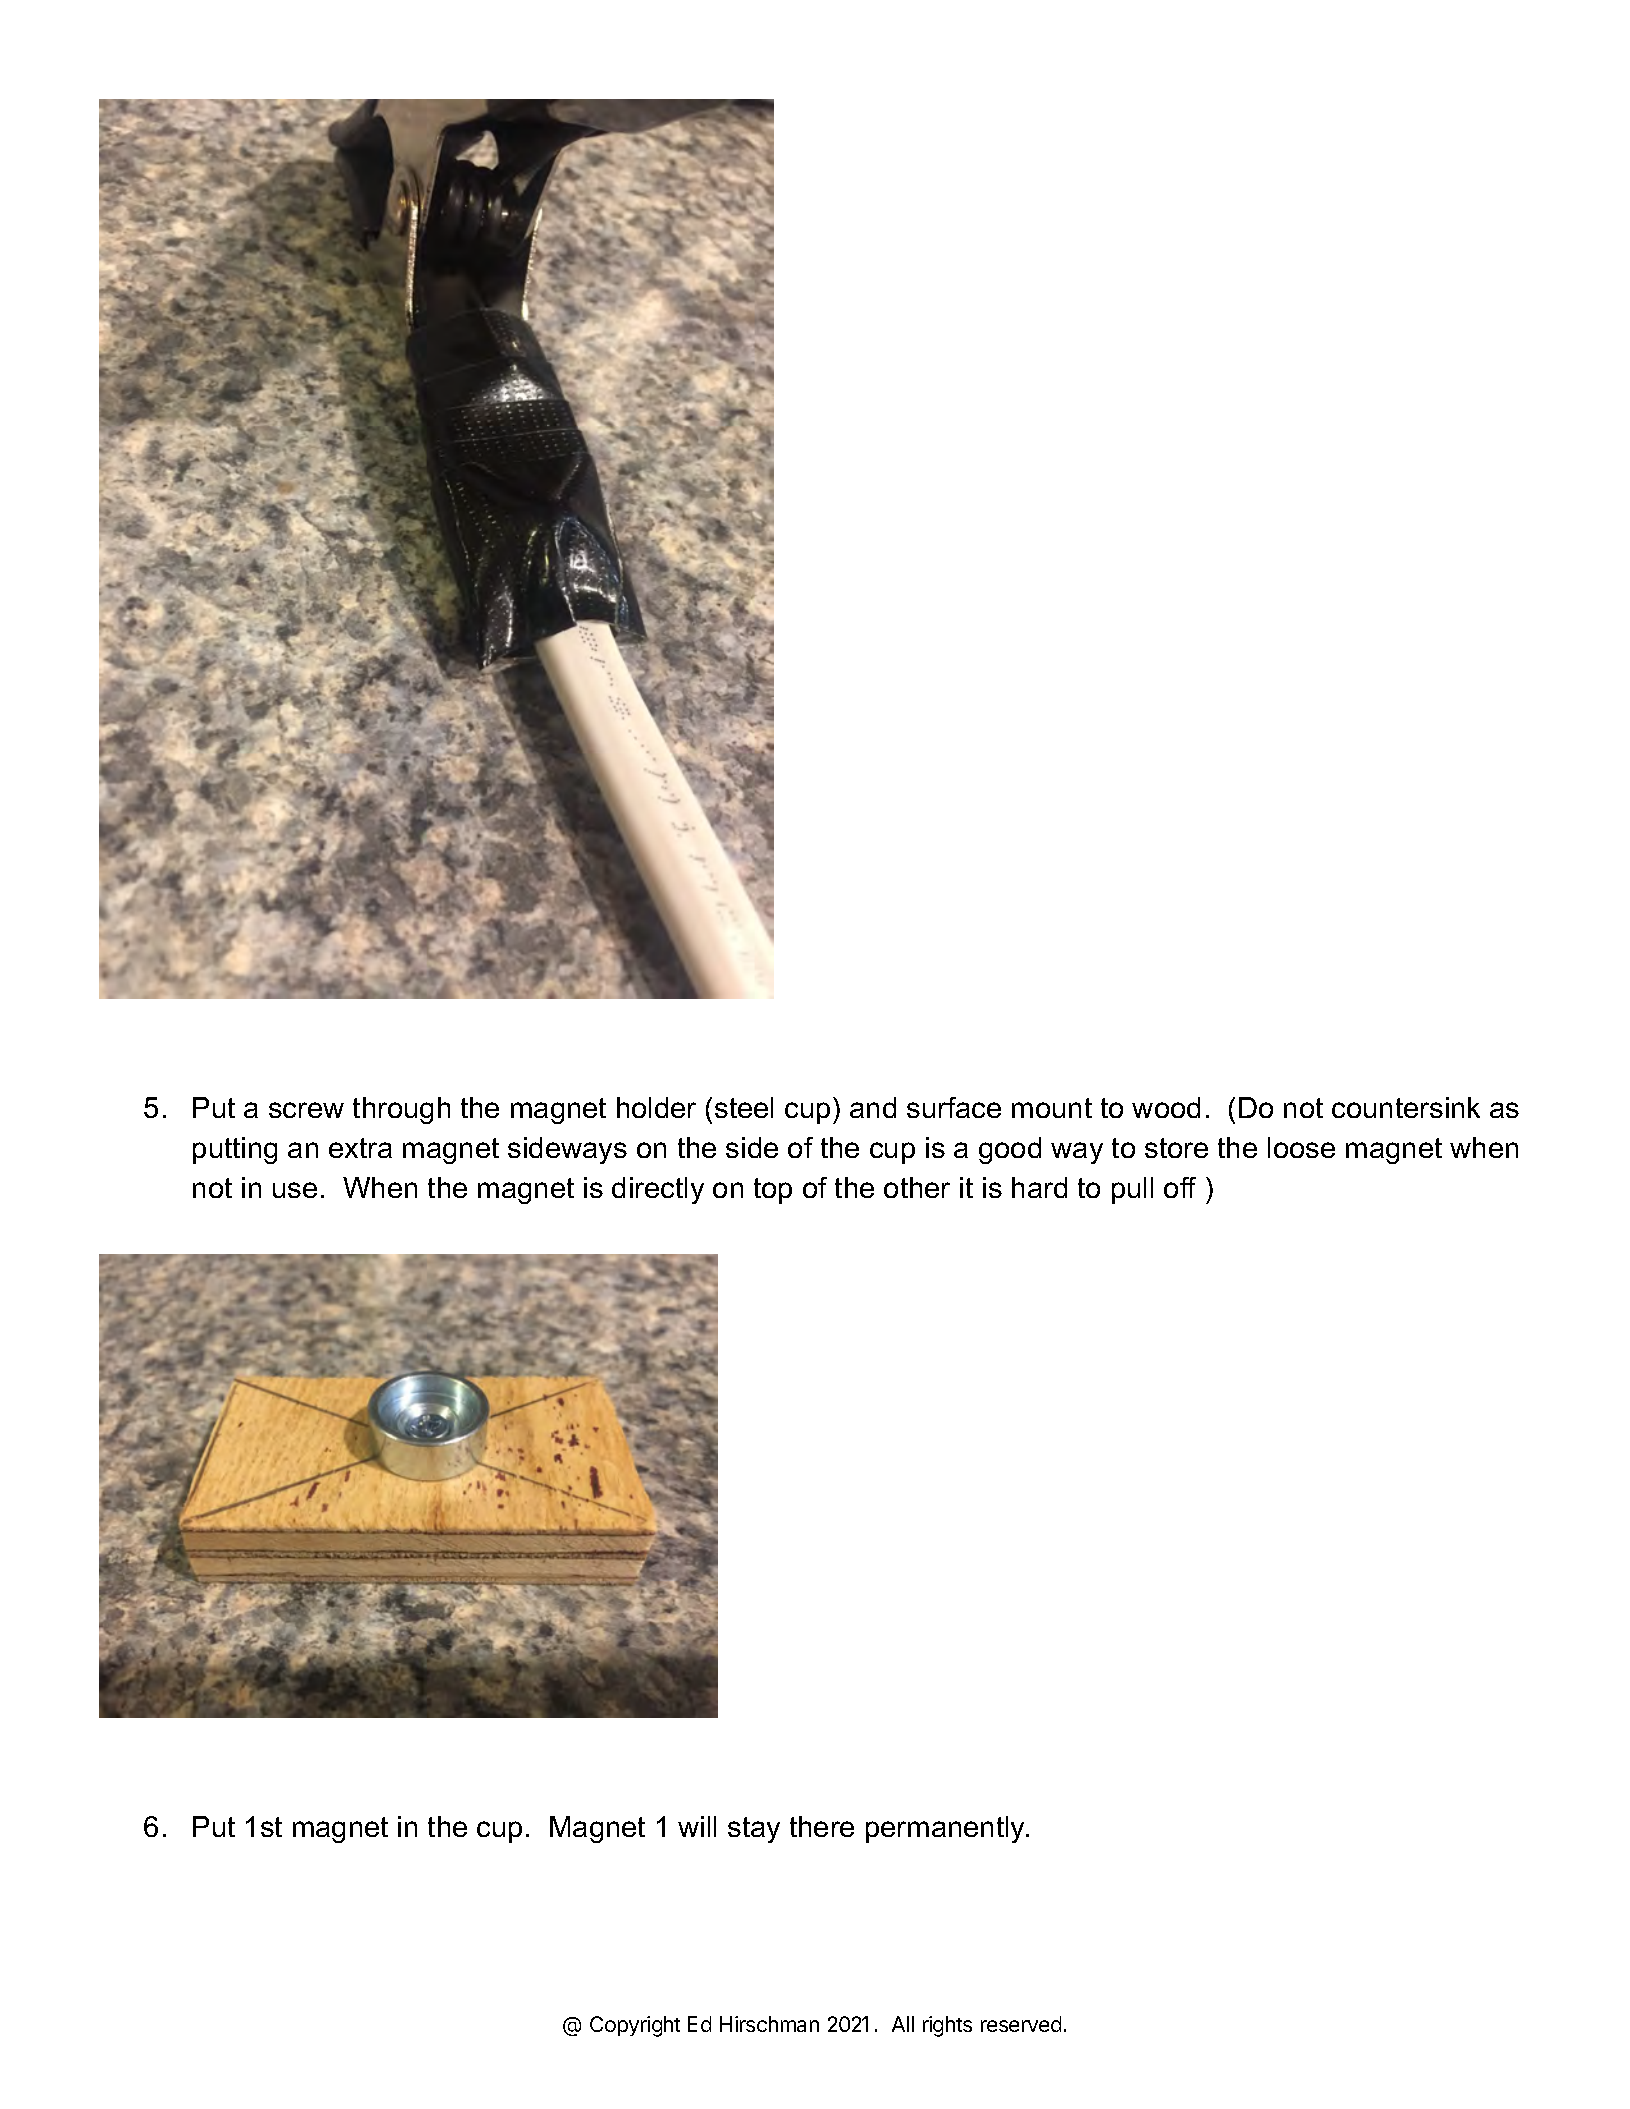 Image resolution: width=1630 pixels, height=2109 pixels. Describe the element at coordinates (1176, 1148) in the page. I see `store` at that location.
